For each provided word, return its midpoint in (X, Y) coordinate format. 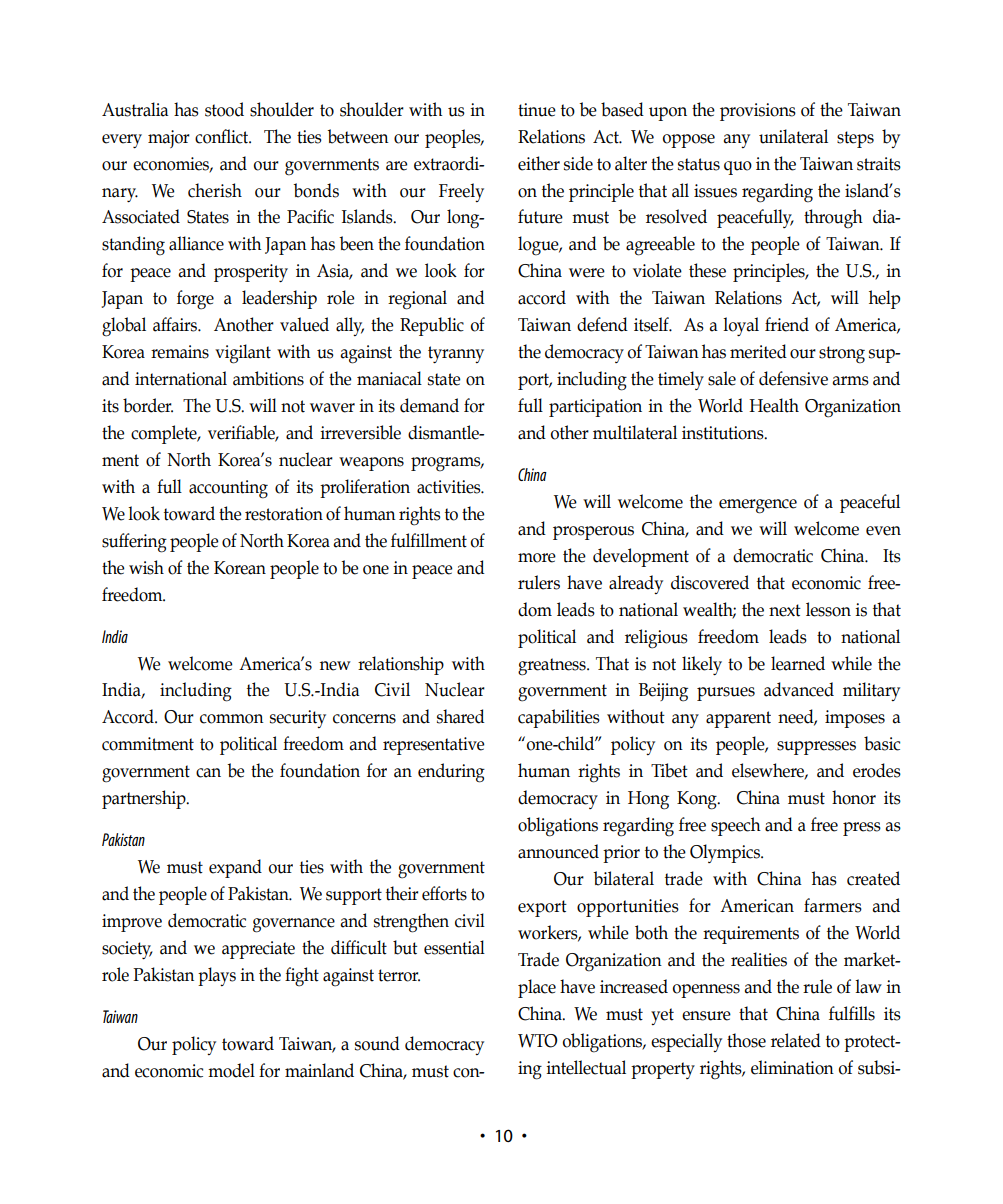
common (232, 719)
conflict (223, 136)
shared (461, 716)
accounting (228, 489)
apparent (738, 719)
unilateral (793, 136)
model (231, 1070)
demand (429, 405)
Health (774, 405)
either (539, 163)
